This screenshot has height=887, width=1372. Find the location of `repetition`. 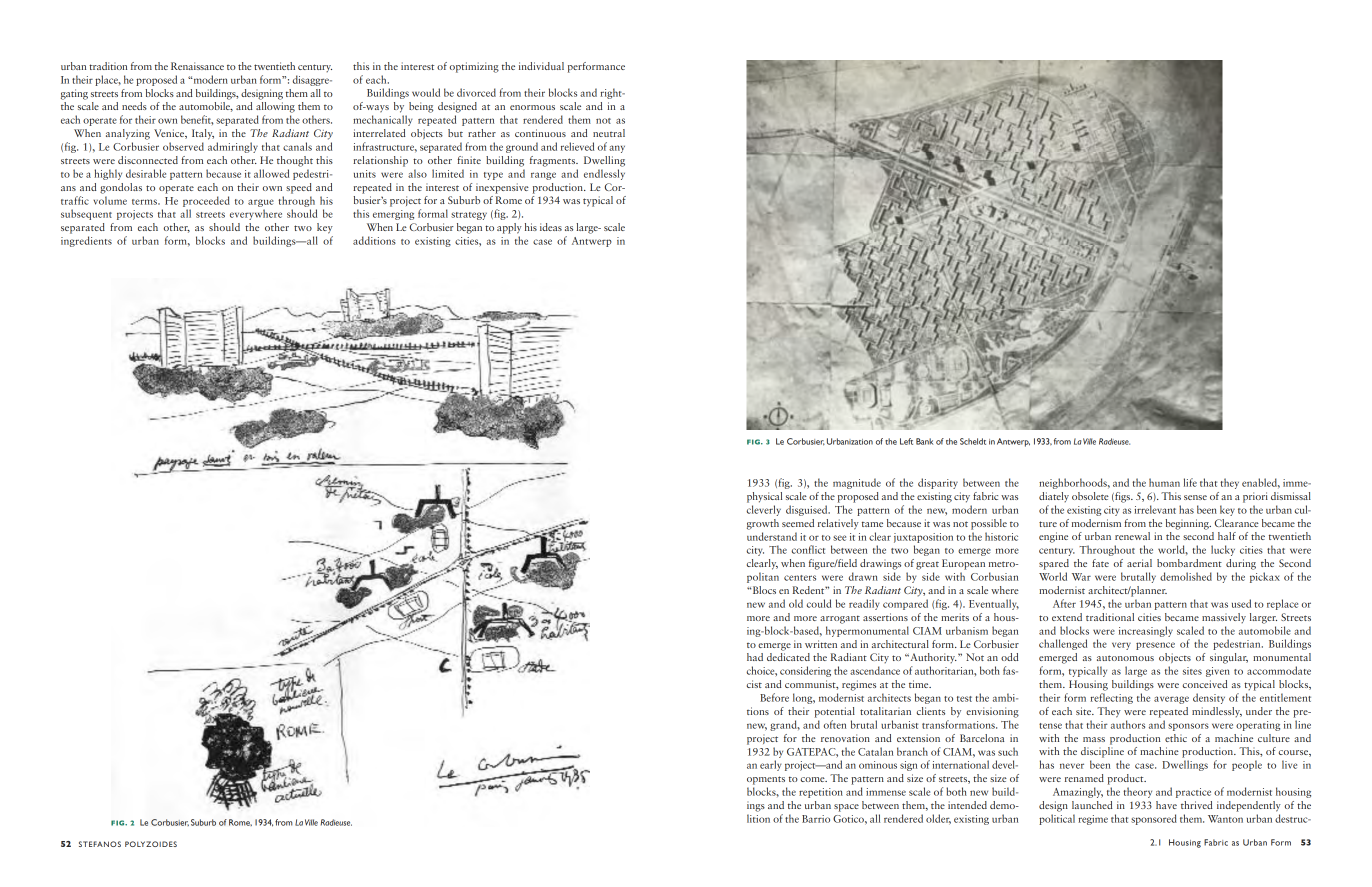

repetition is located at coordinates (821, 793).
